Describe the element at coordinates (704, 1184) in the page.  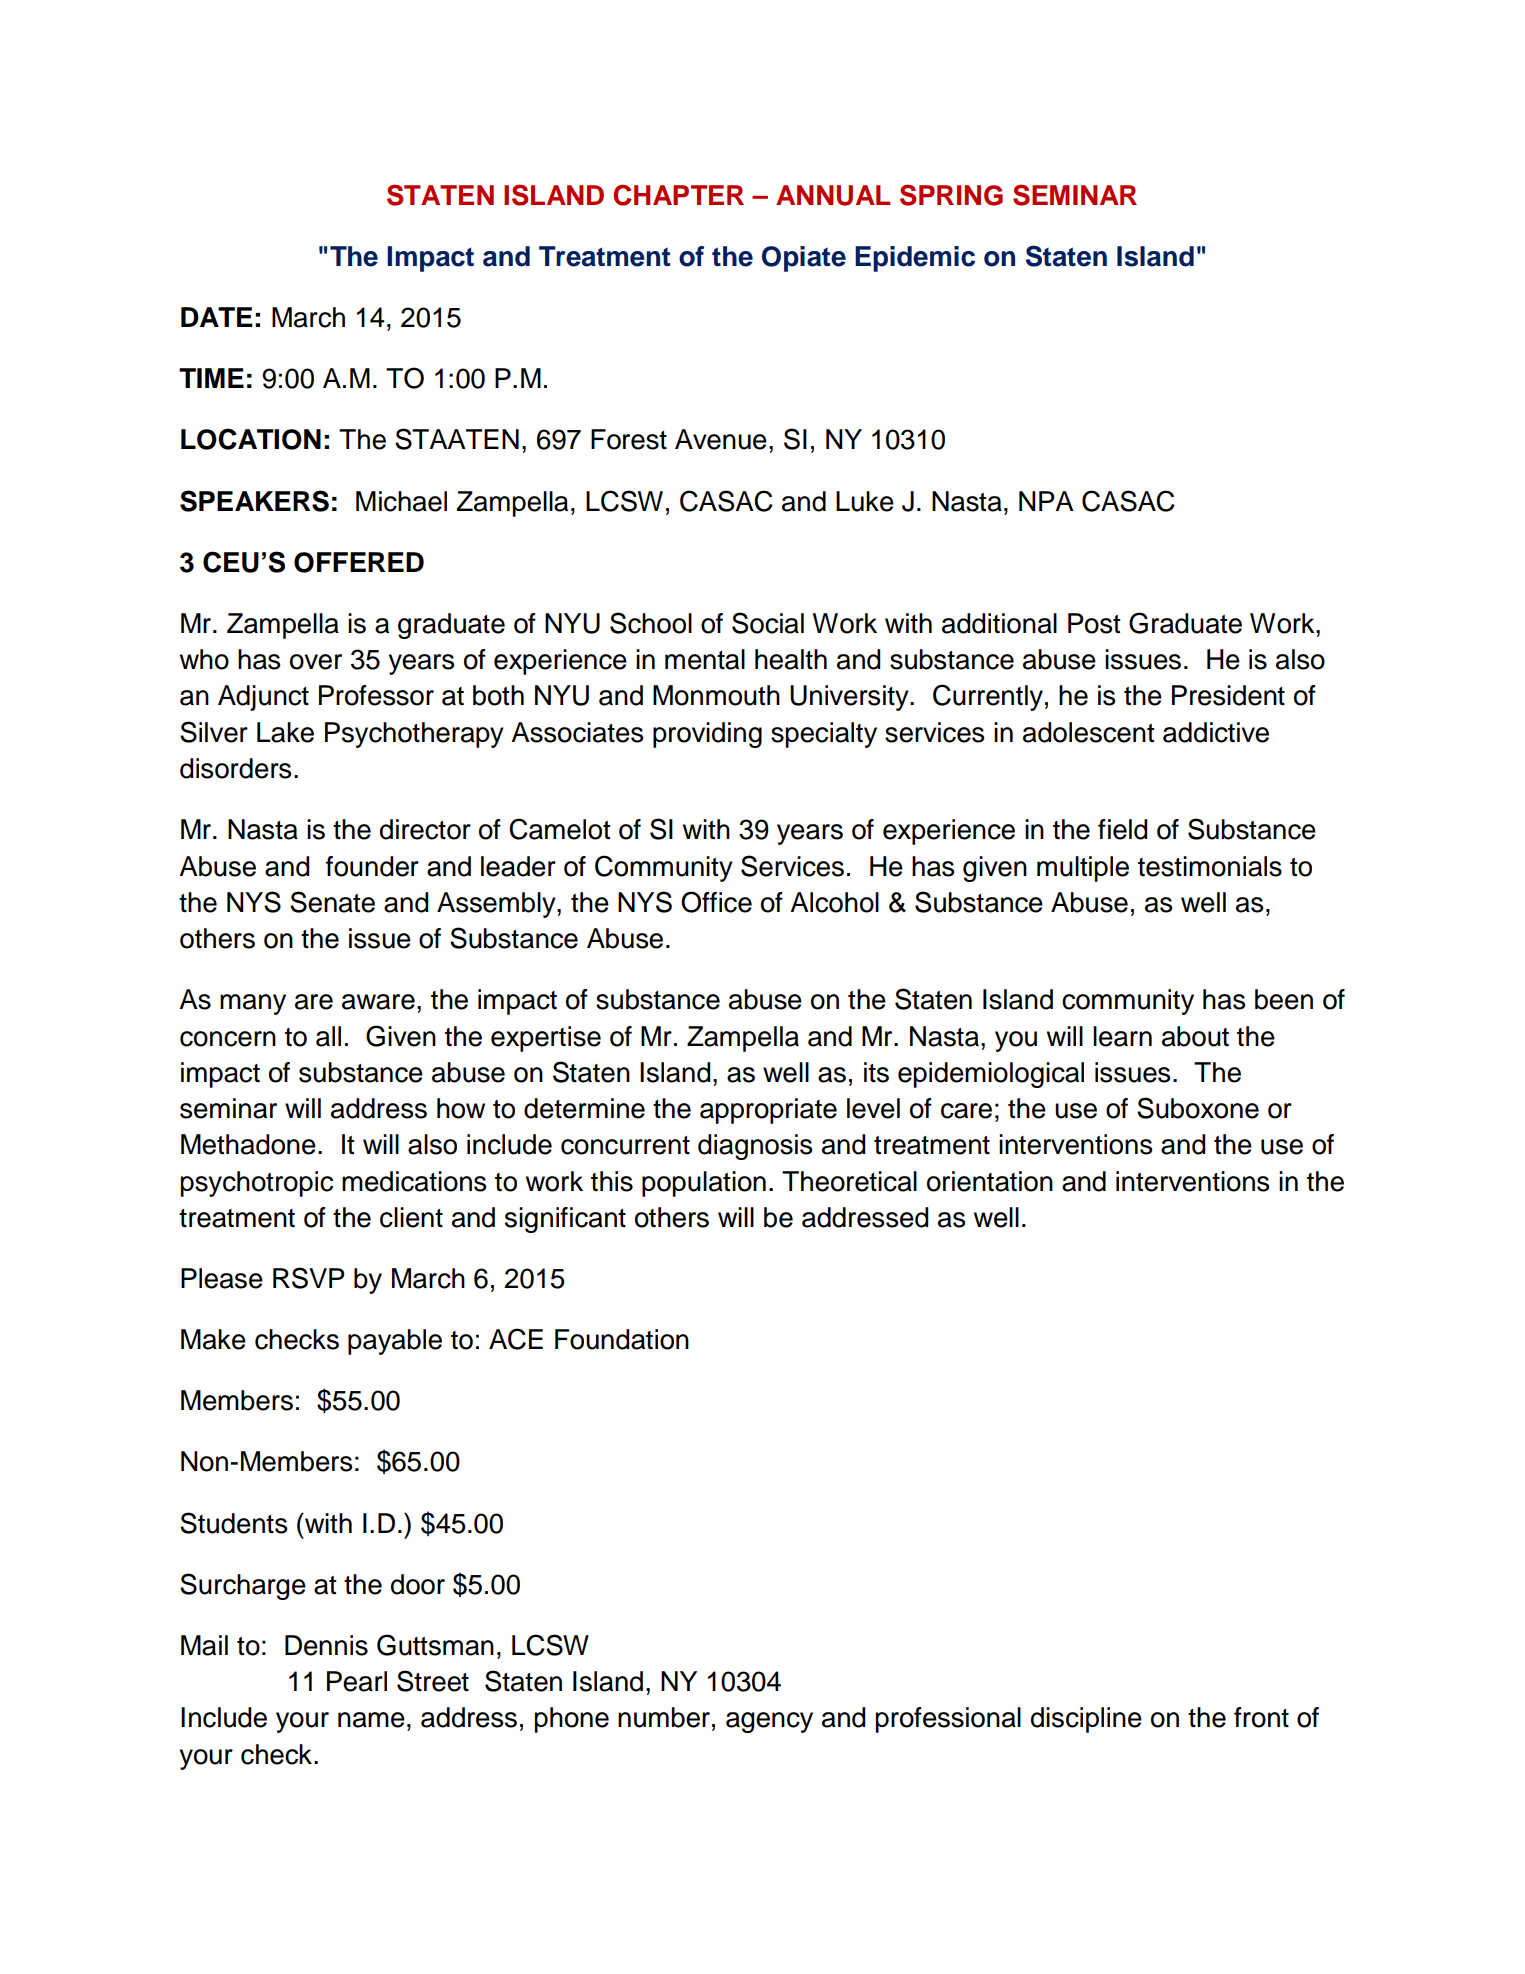
I see `population` at that location.
